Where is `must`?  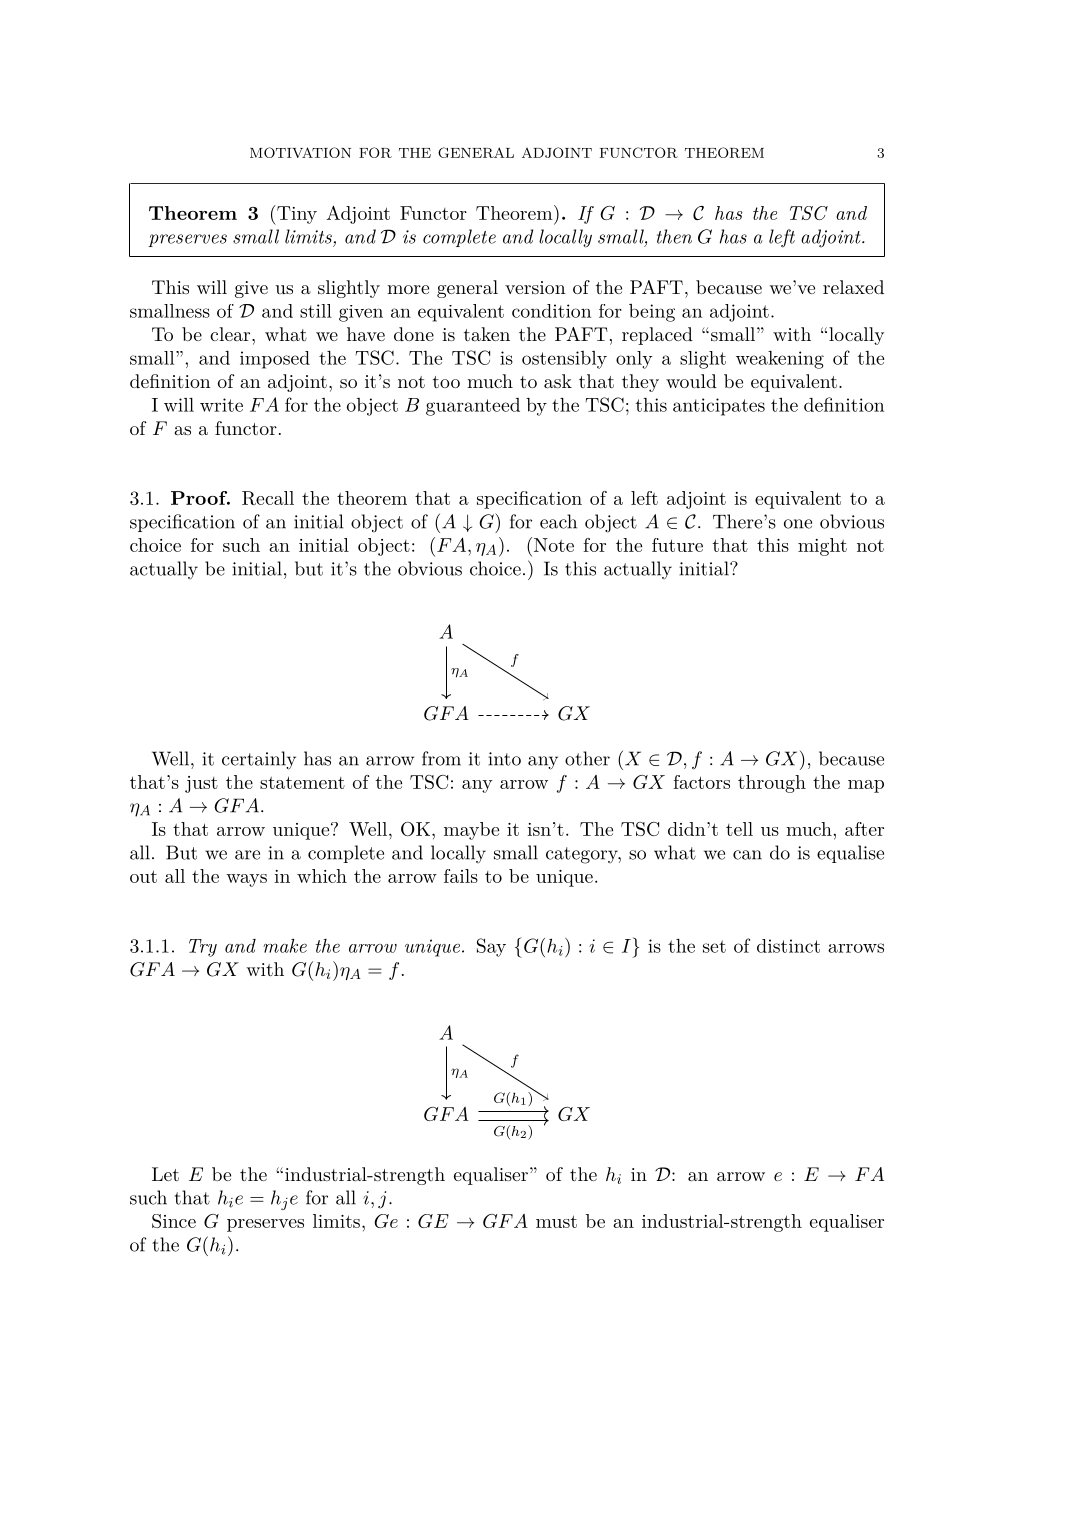 must is located at coordinates (556, 1221).
